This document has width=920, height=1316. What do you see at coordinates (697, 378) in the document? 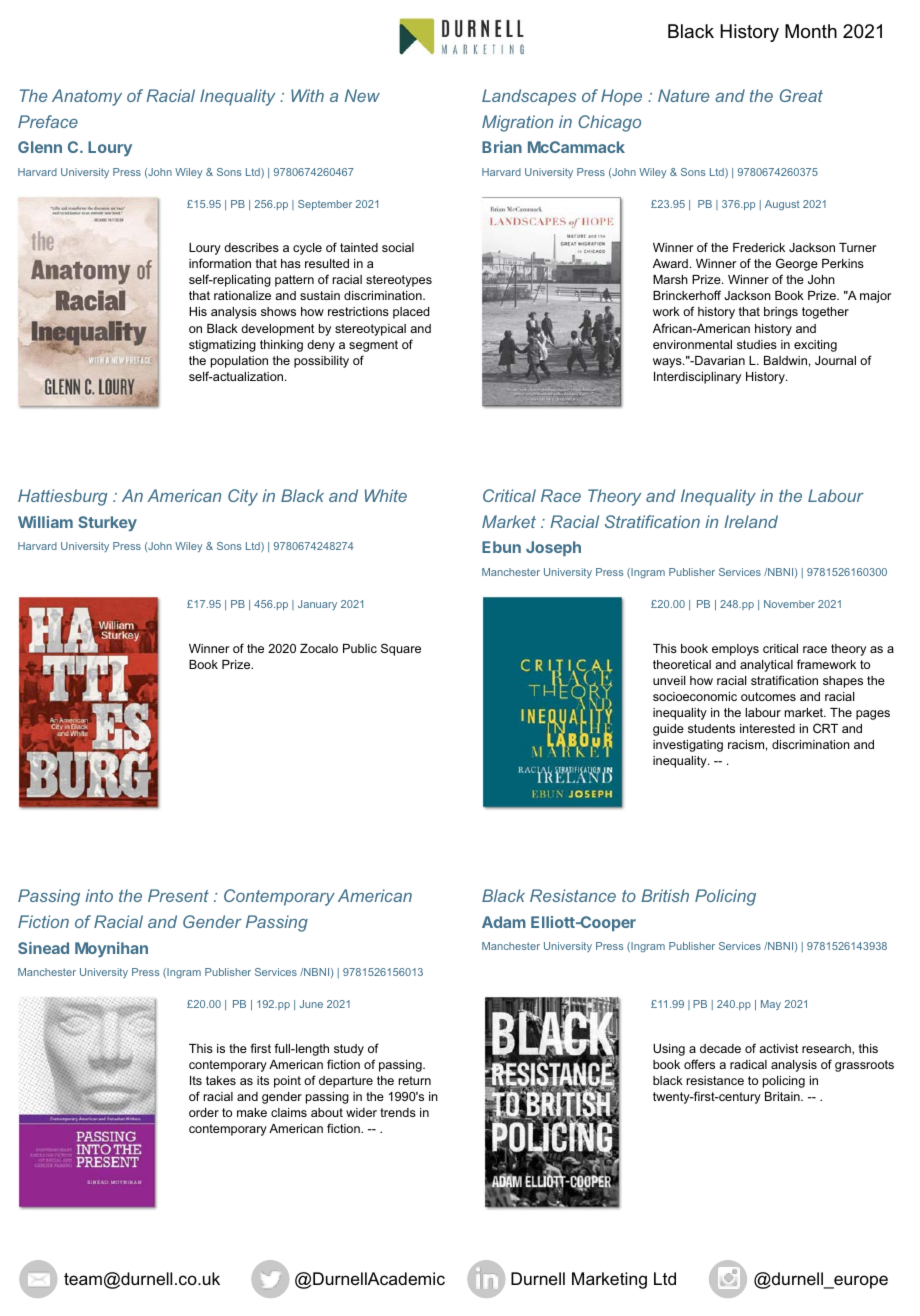
I see `Interdisciplinary` at bounding box center [697, 378].
